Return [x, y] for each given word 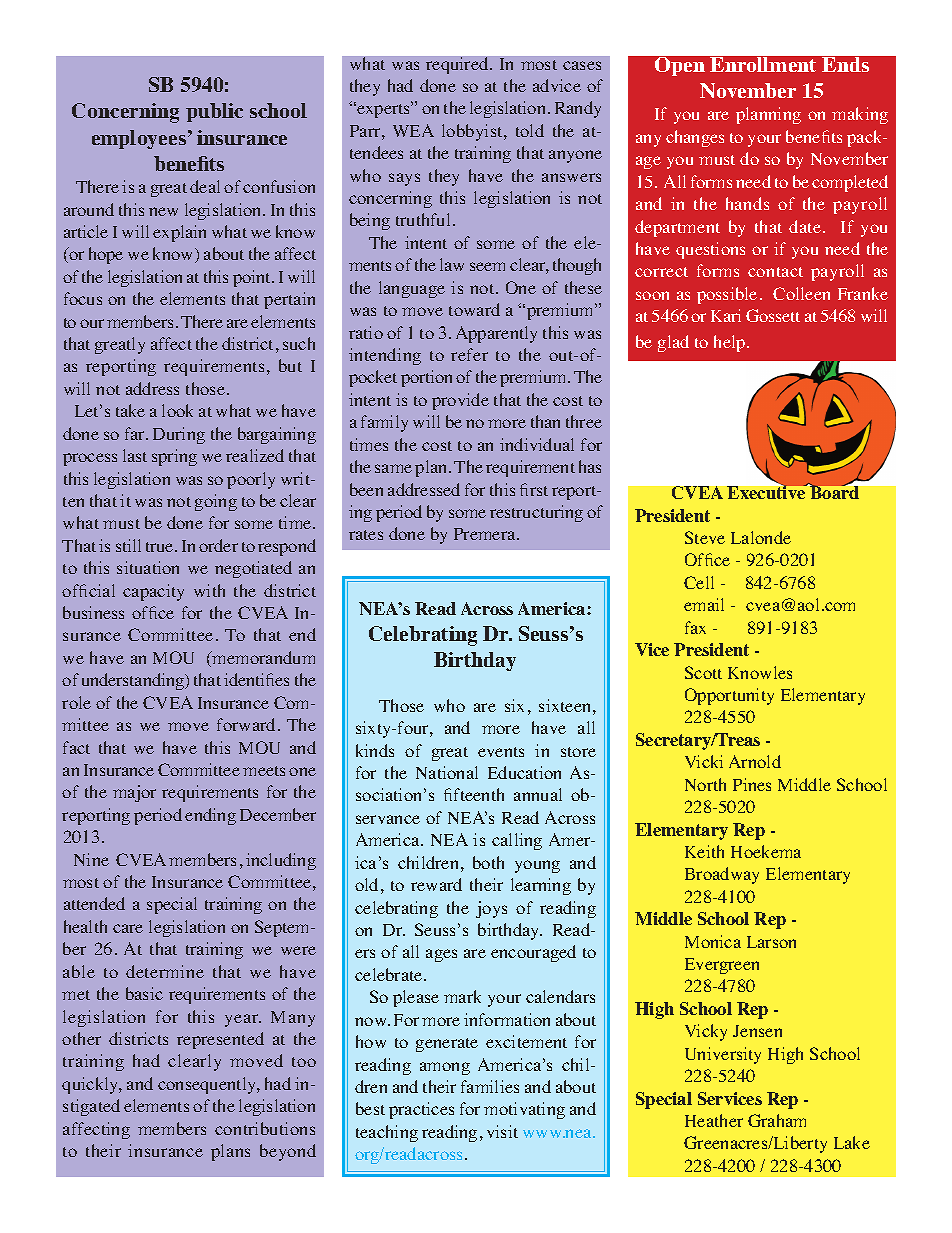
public [214, 112]
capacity [153, 592]
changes [695, 138]
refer [469, 354]
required [458, 65]
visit [502, 1131]
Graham [777, 1120]
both [488, 862]
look [177, 410]
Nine [91, 859]
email [704, 604]
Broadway [722, 875]
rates [366, 535]
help [731, 343]
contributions [265, 1128]
